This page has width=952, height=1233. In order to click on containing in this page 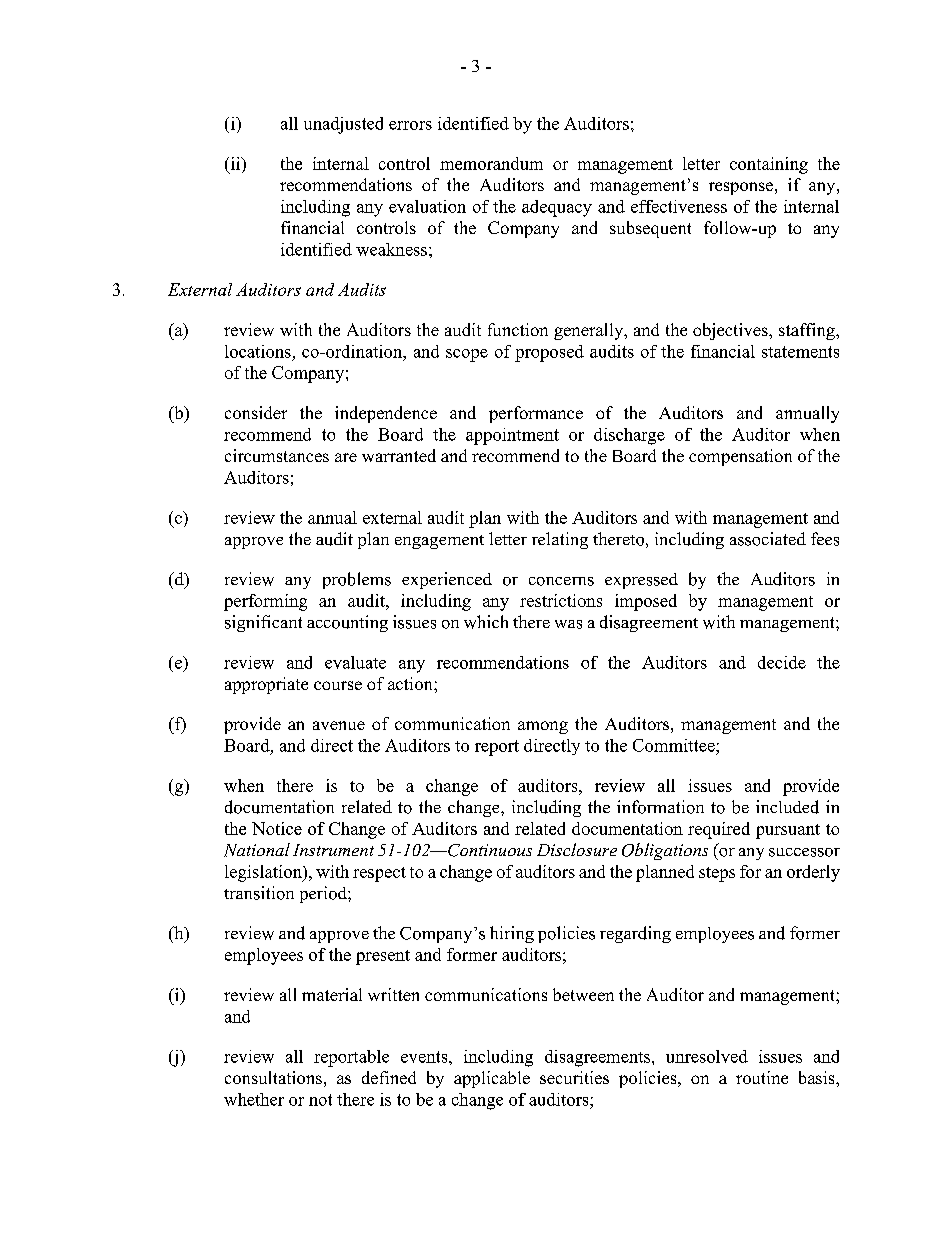, I will do `click(769, 165)`.
